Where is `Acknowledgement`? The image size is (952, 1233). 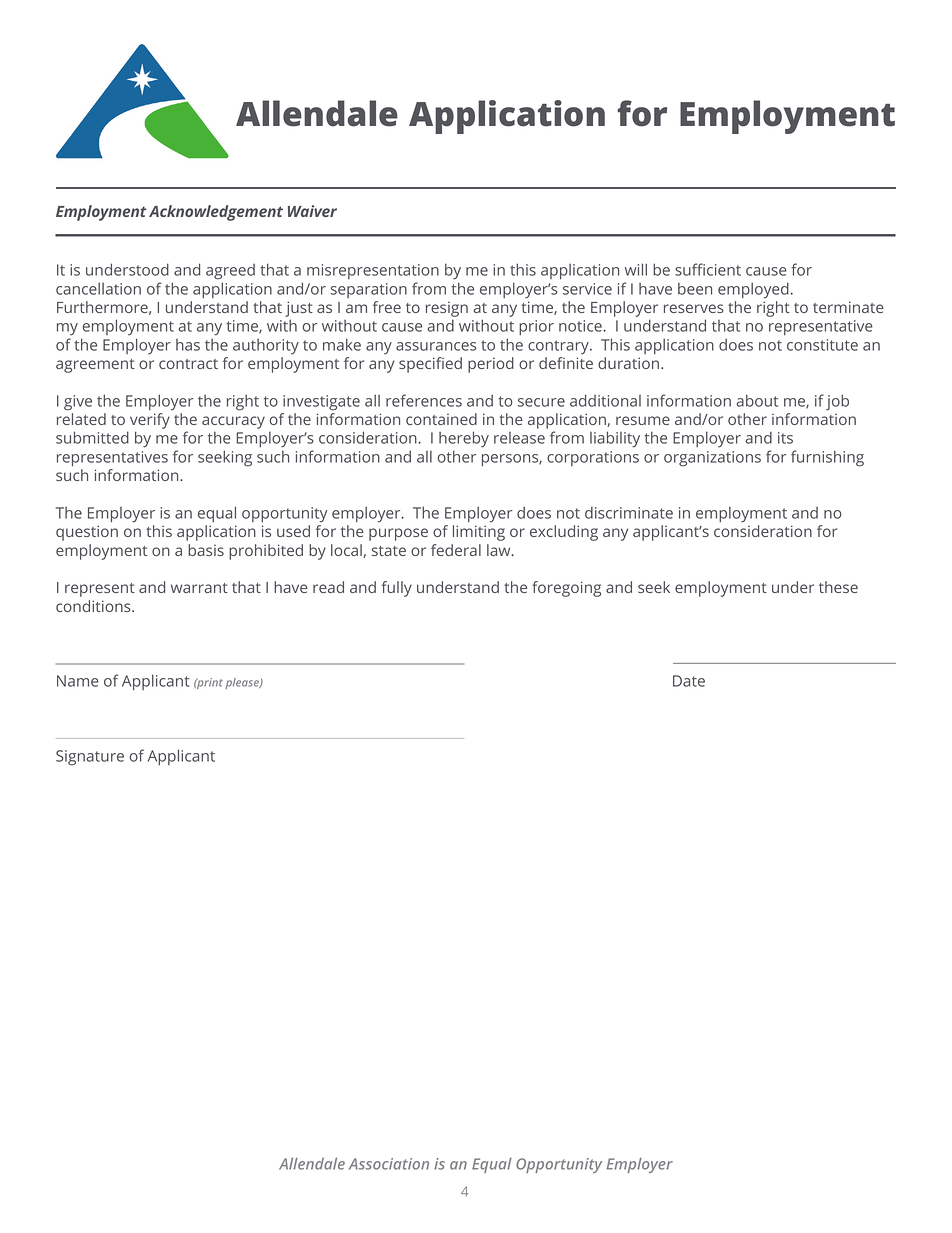
Acknowledgement is located at coordinates (216, 213).
